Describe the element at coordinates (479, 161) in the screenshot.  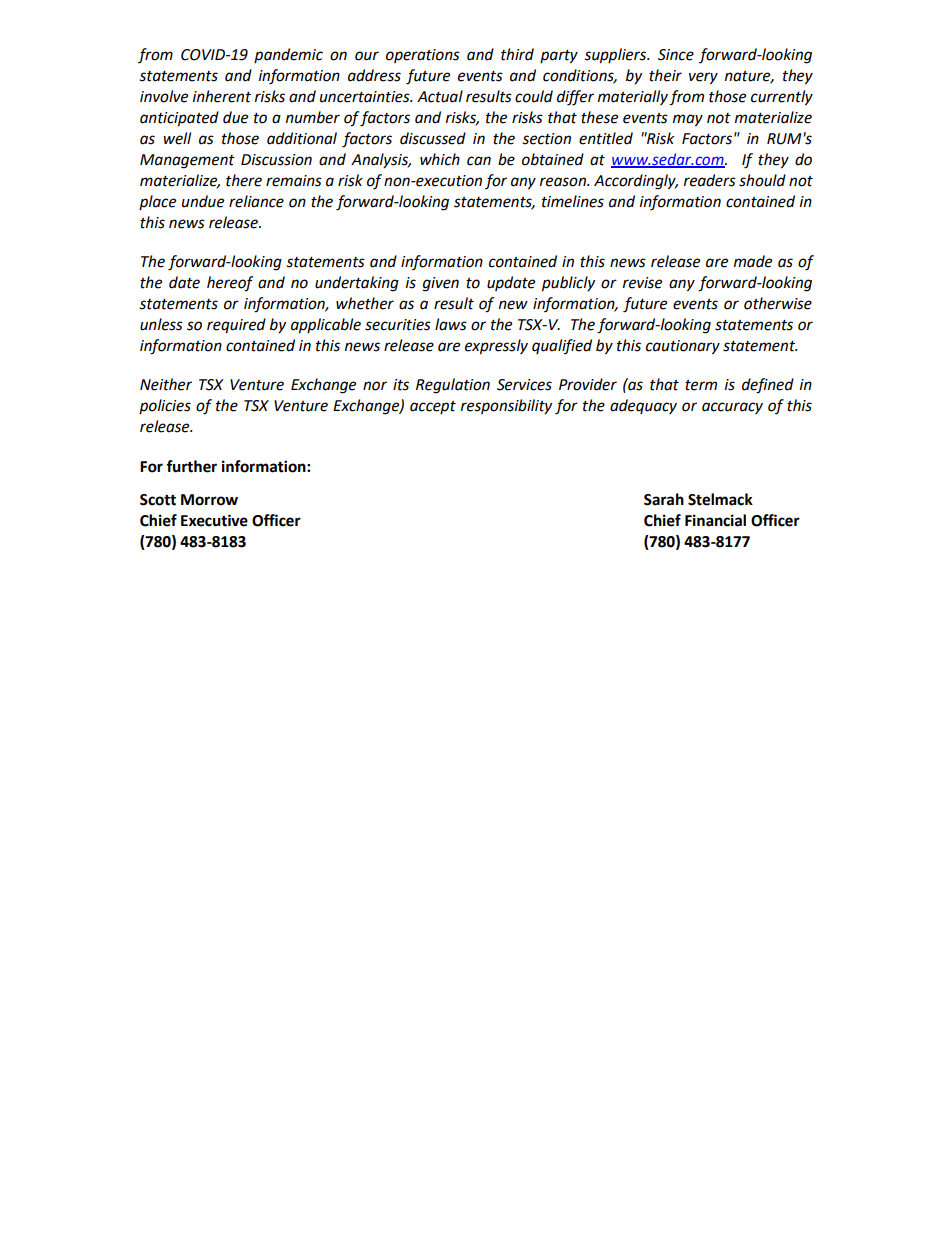
I see `can` at that location.
